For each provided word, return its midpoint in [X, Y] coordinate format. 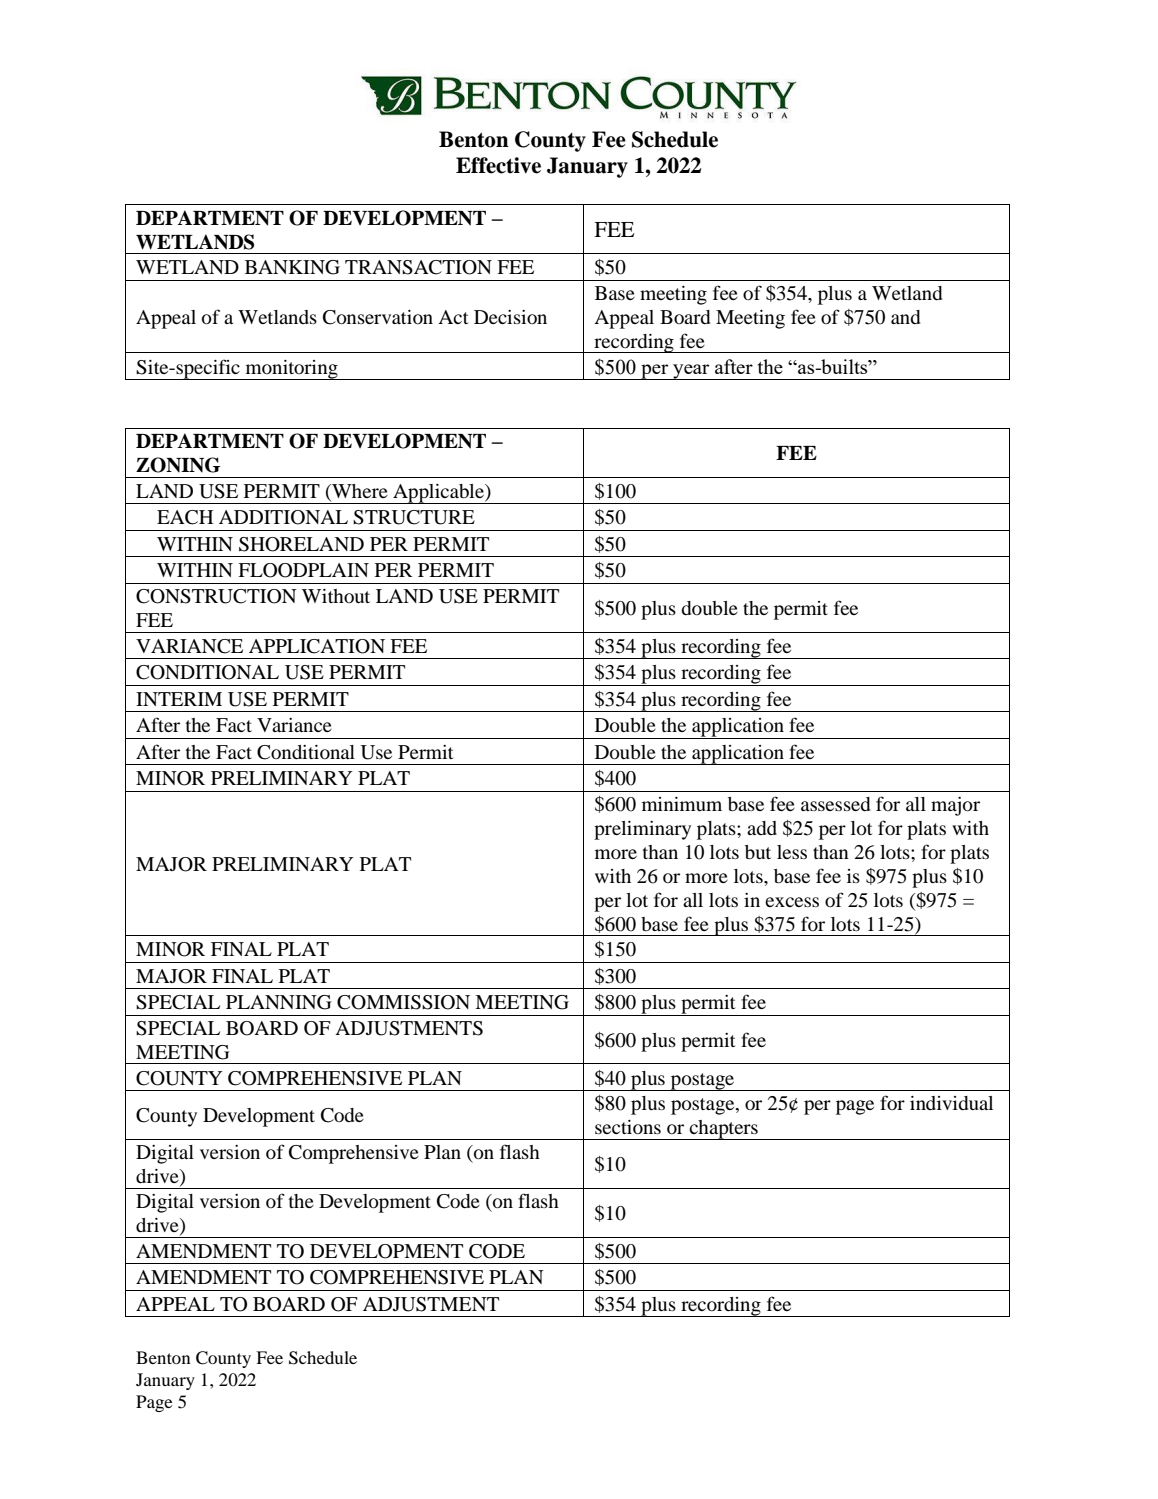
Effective [498, 165]
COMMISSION [403, 1002]
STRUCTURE [414, 517]
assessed [835, 804]
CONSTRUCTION [216, 596]
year [691, 372]
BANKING [292, 267]
